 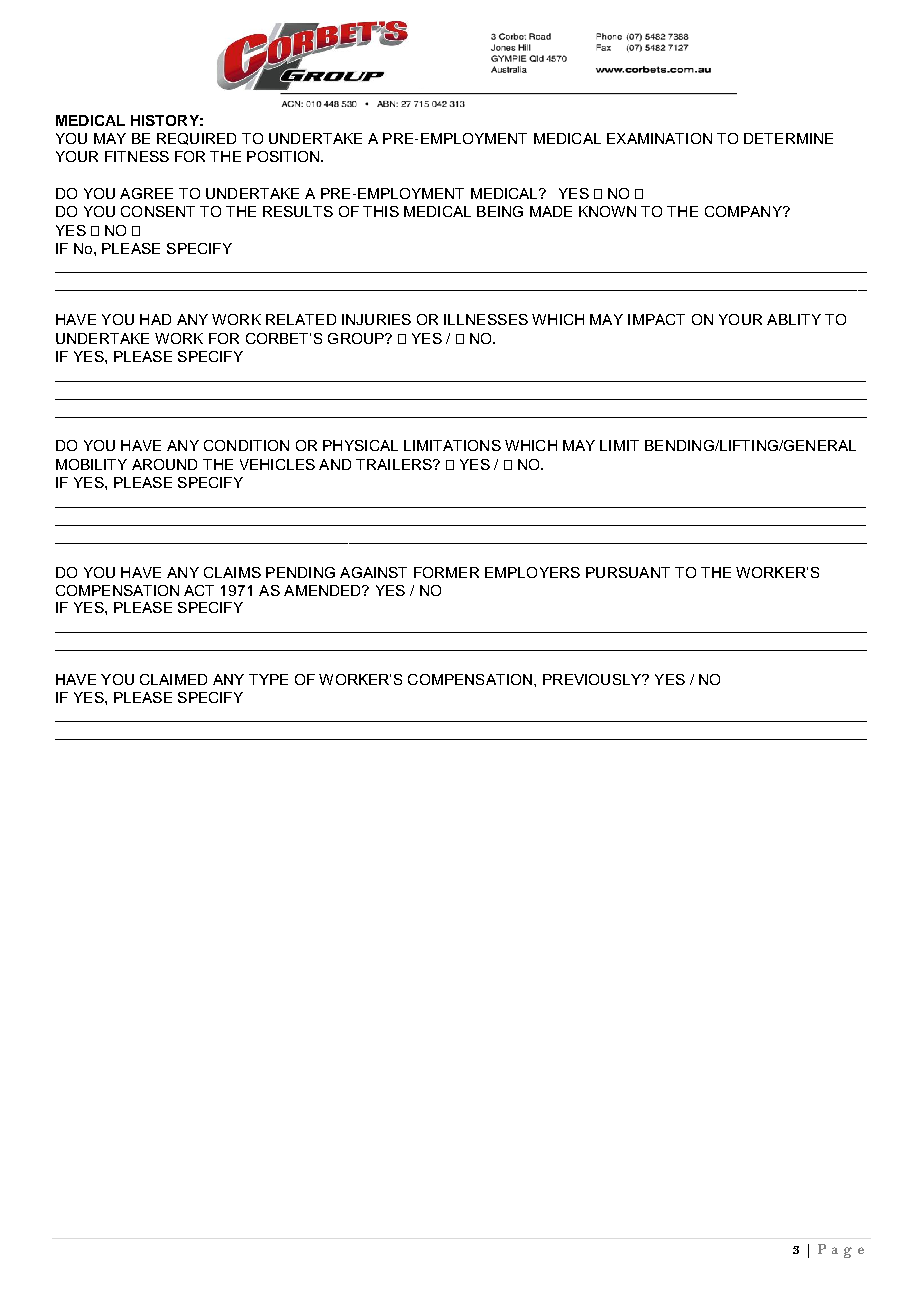 What do you see at coordinates (659, 138) in the page?
I see `EXAMINATION` at bounding box center [659, 138].
